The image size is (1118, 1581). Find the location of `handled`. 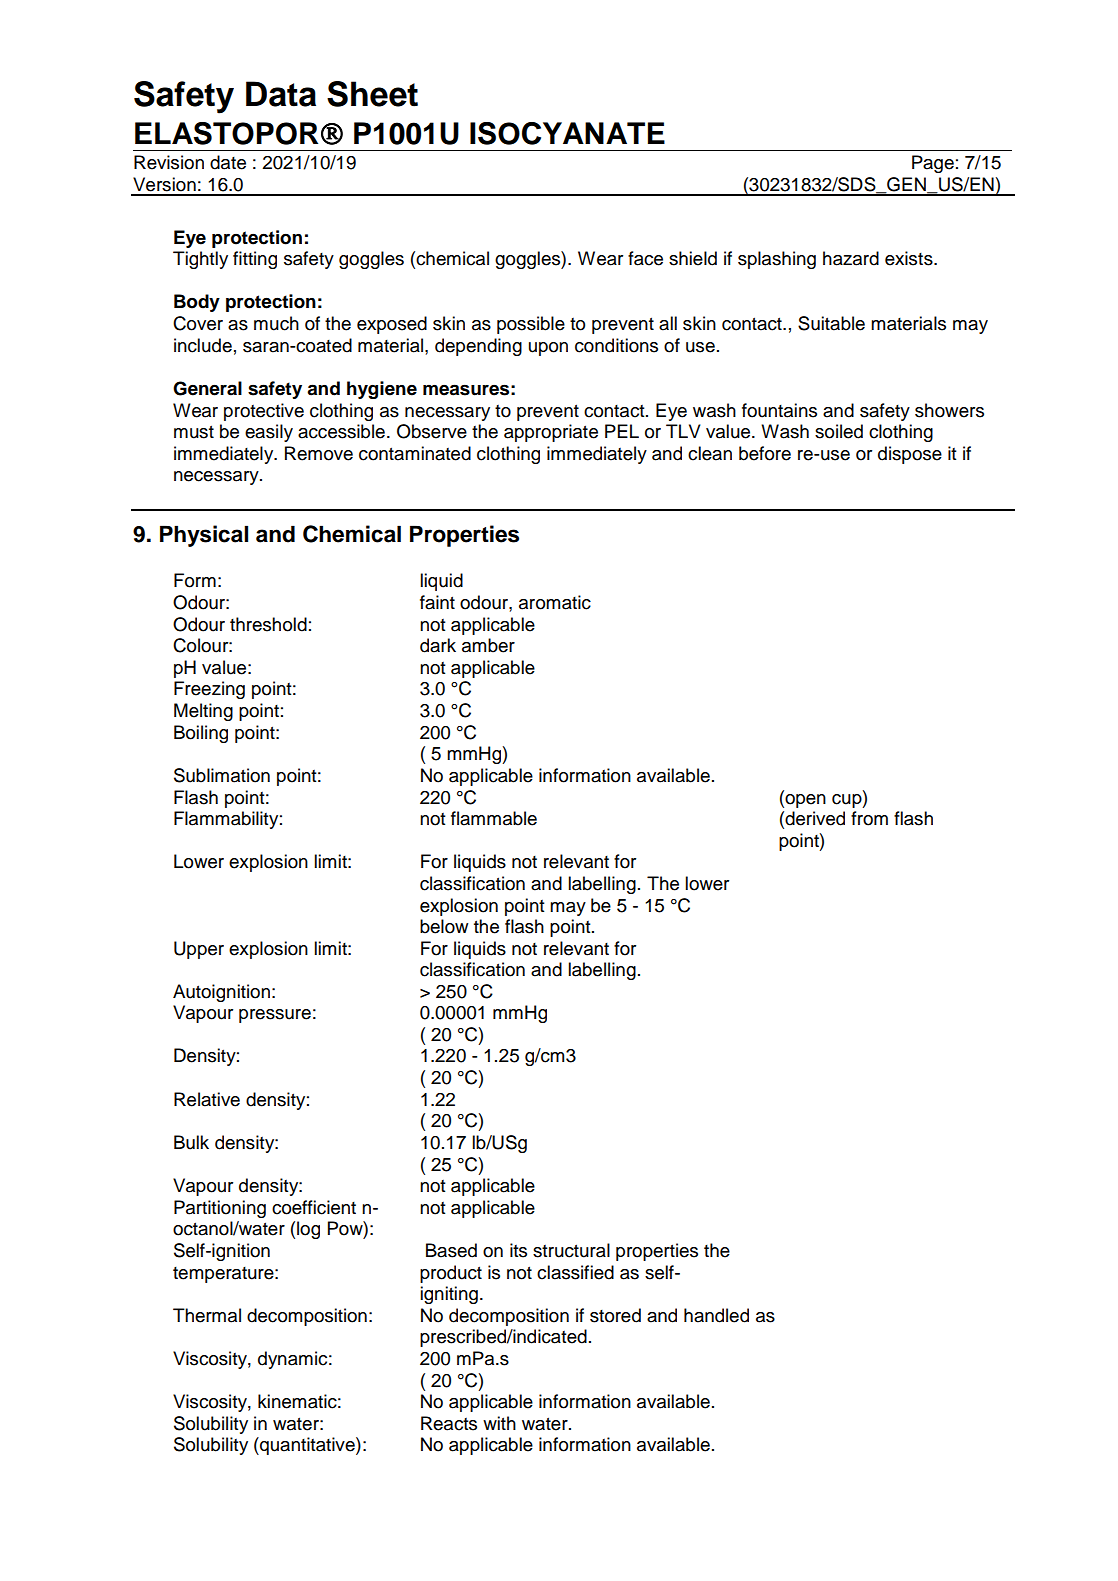

handled is located at coordinates (716, 1315).
